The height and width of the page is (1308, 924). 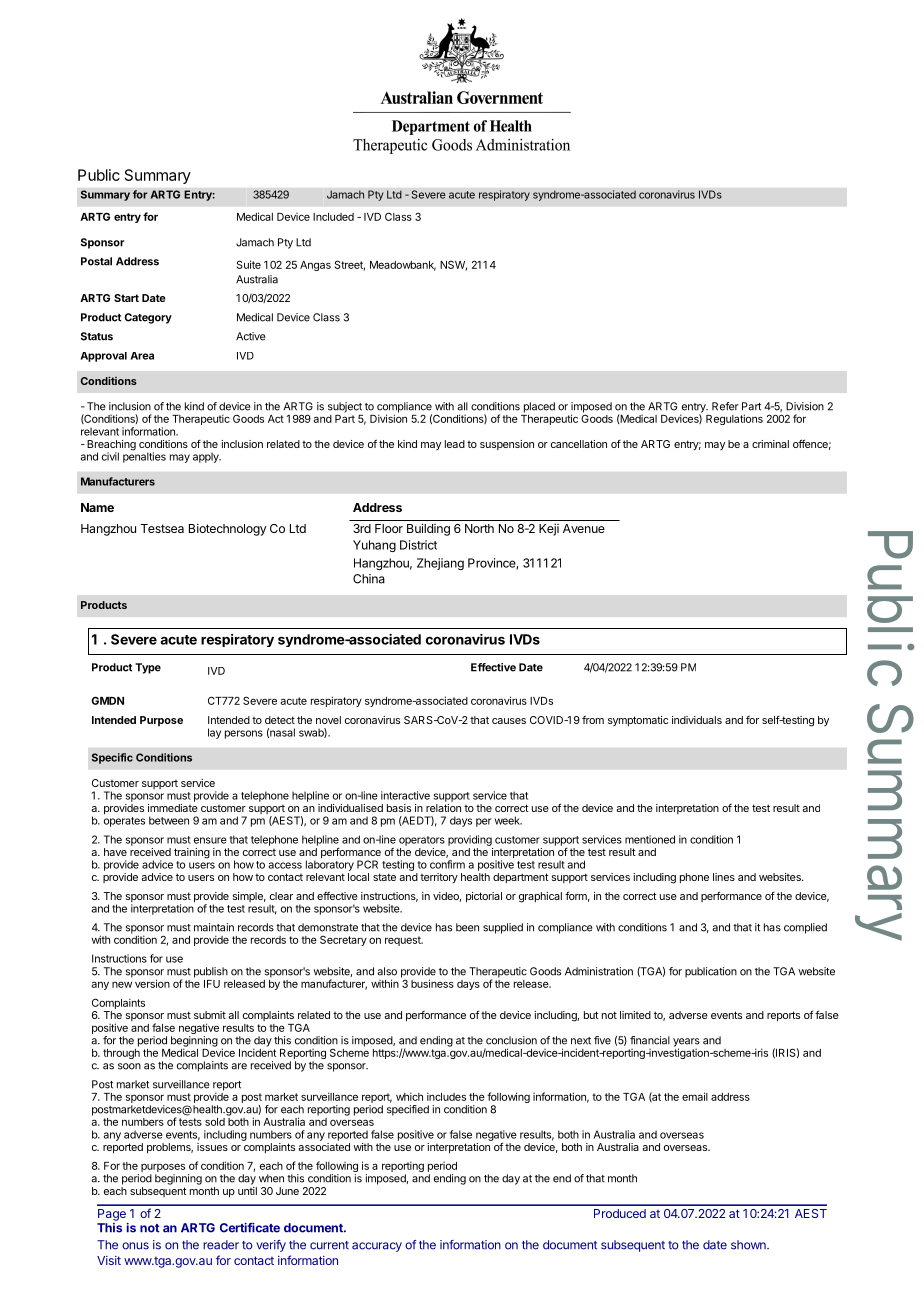 What do you see at coordinates (377, 1247) in the page?
I see `accuracy` at bounding box center [377, 1247].
